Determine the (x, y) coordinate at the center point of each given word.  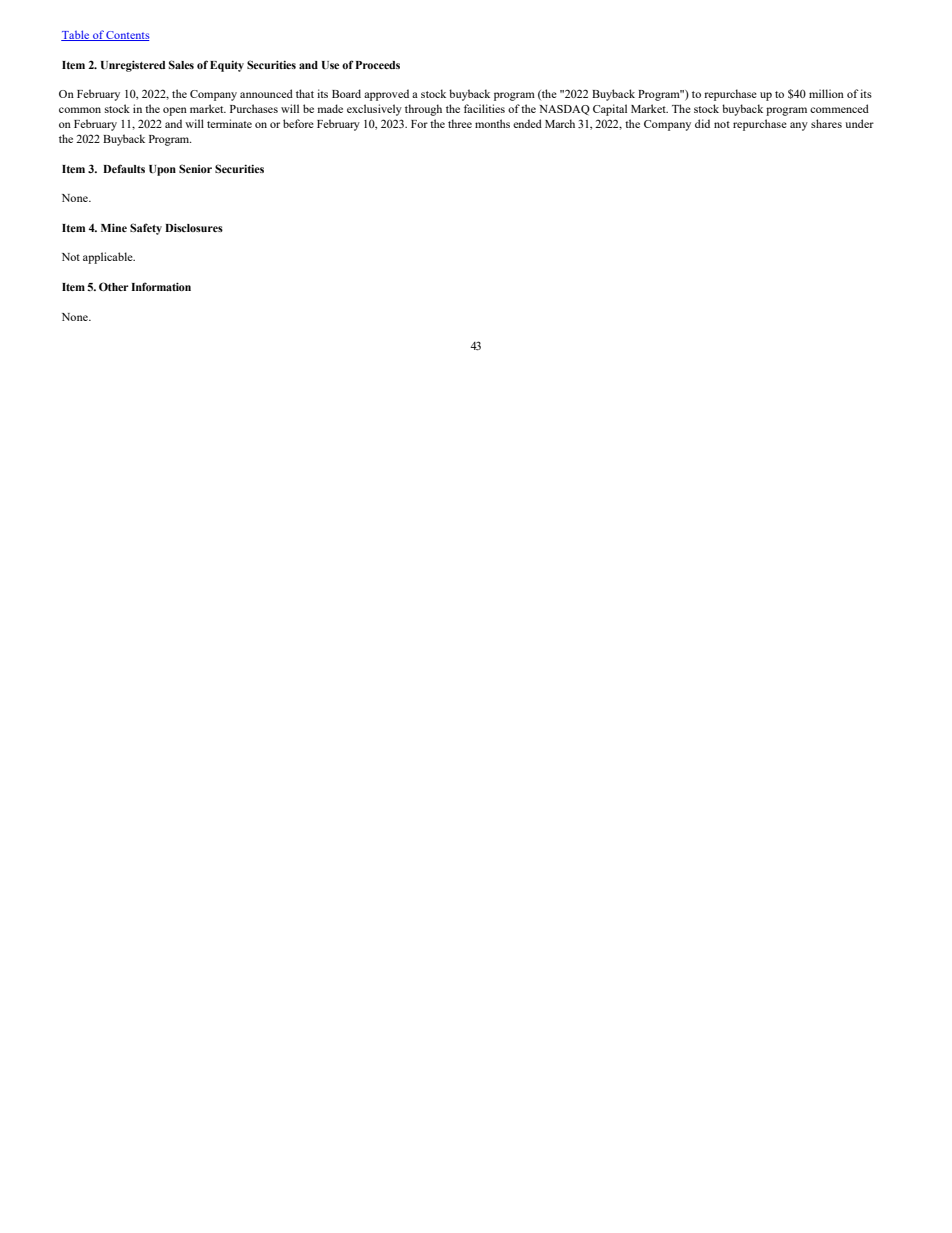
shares (826, 123)
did (702, 123)
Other (114, 286)
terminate (229, 123)
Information (161, 286)
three (460, 123)
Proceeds (378, 65)
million (826, 93)
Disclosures (194, 227)
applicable (109, 258)
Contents (127, 36)
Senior (195, 168)
